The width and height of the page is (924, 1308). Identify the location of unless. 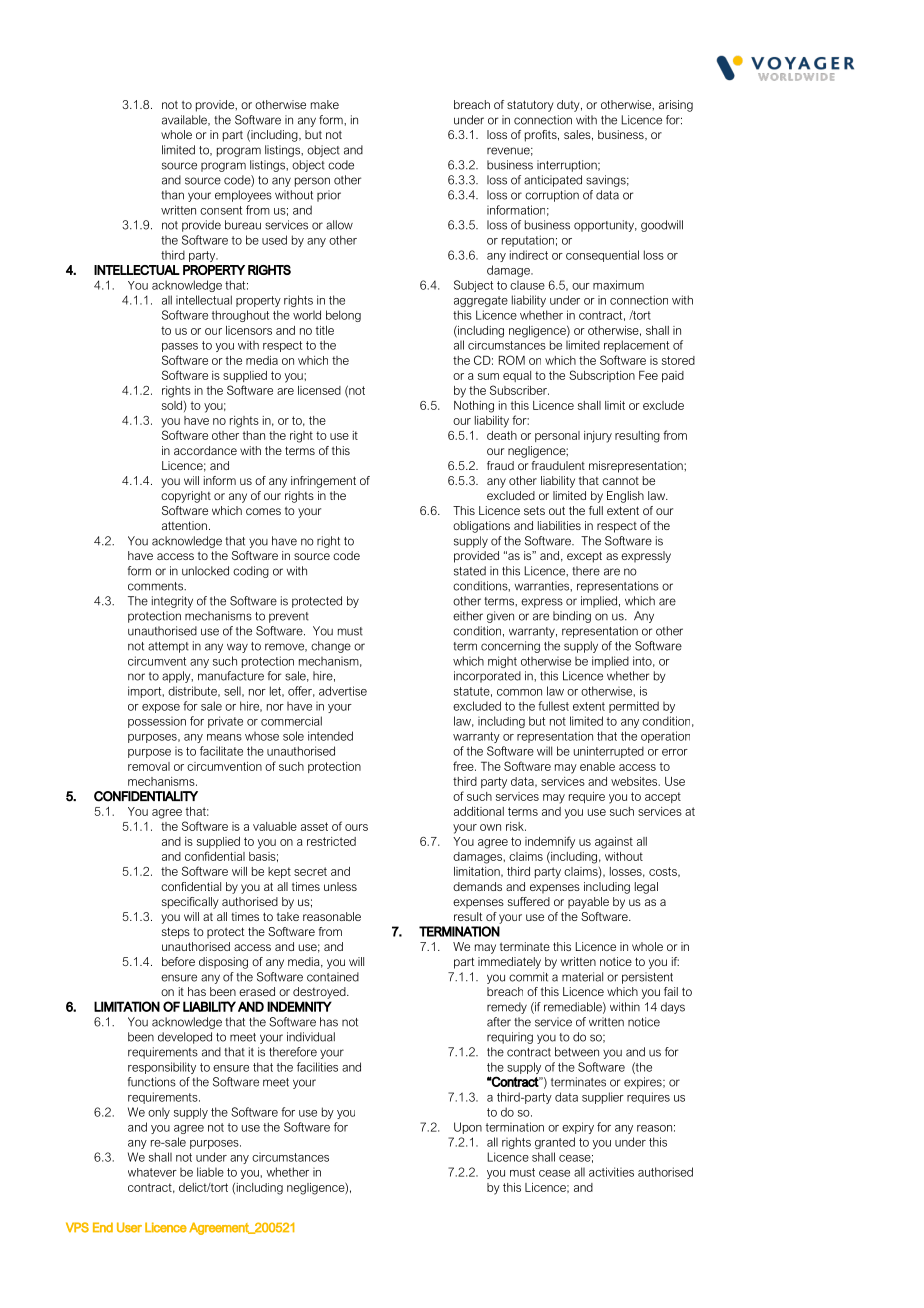
(340, 886).
